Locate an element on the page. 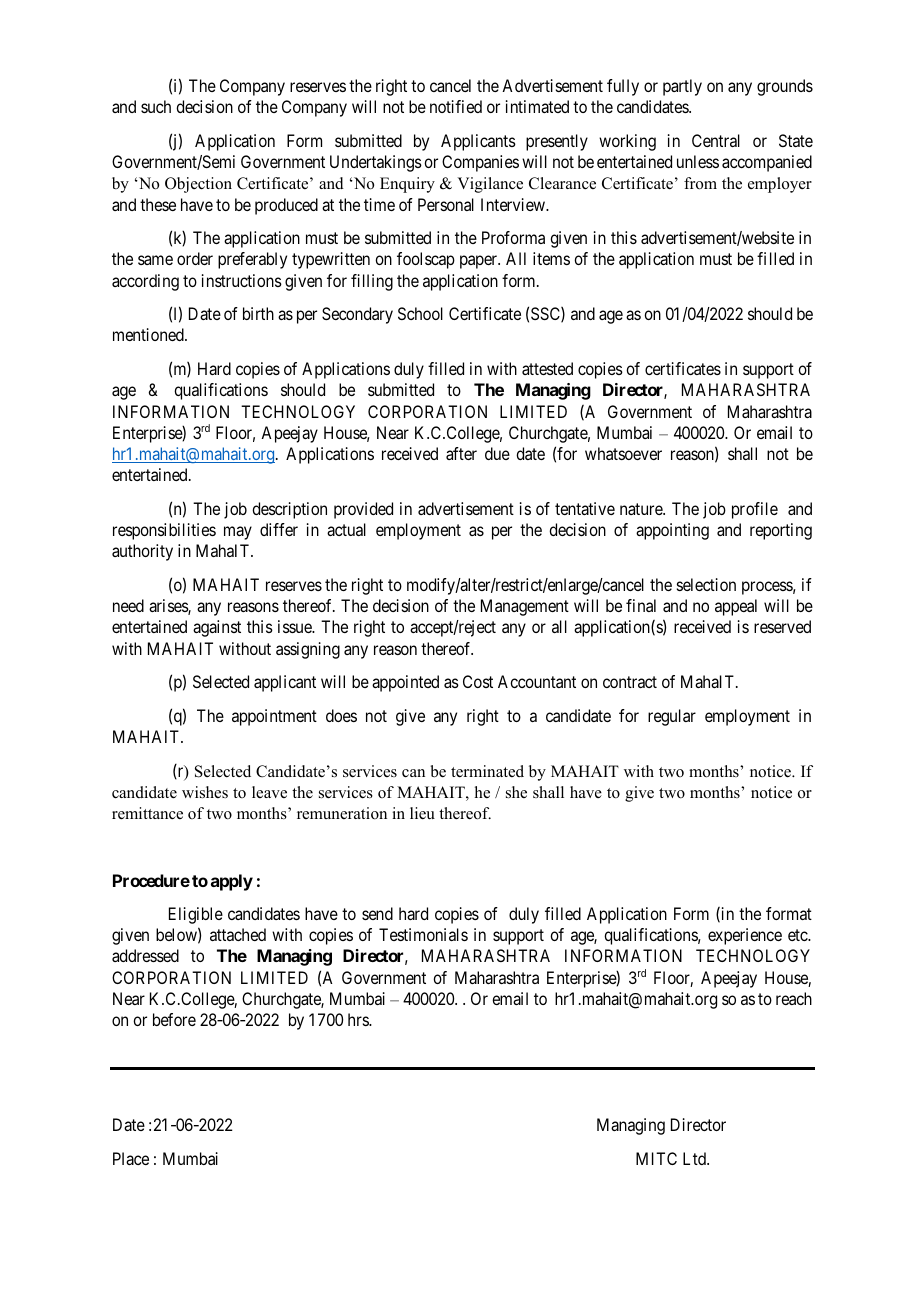  mentioned is located at coordinates (149, 334).
